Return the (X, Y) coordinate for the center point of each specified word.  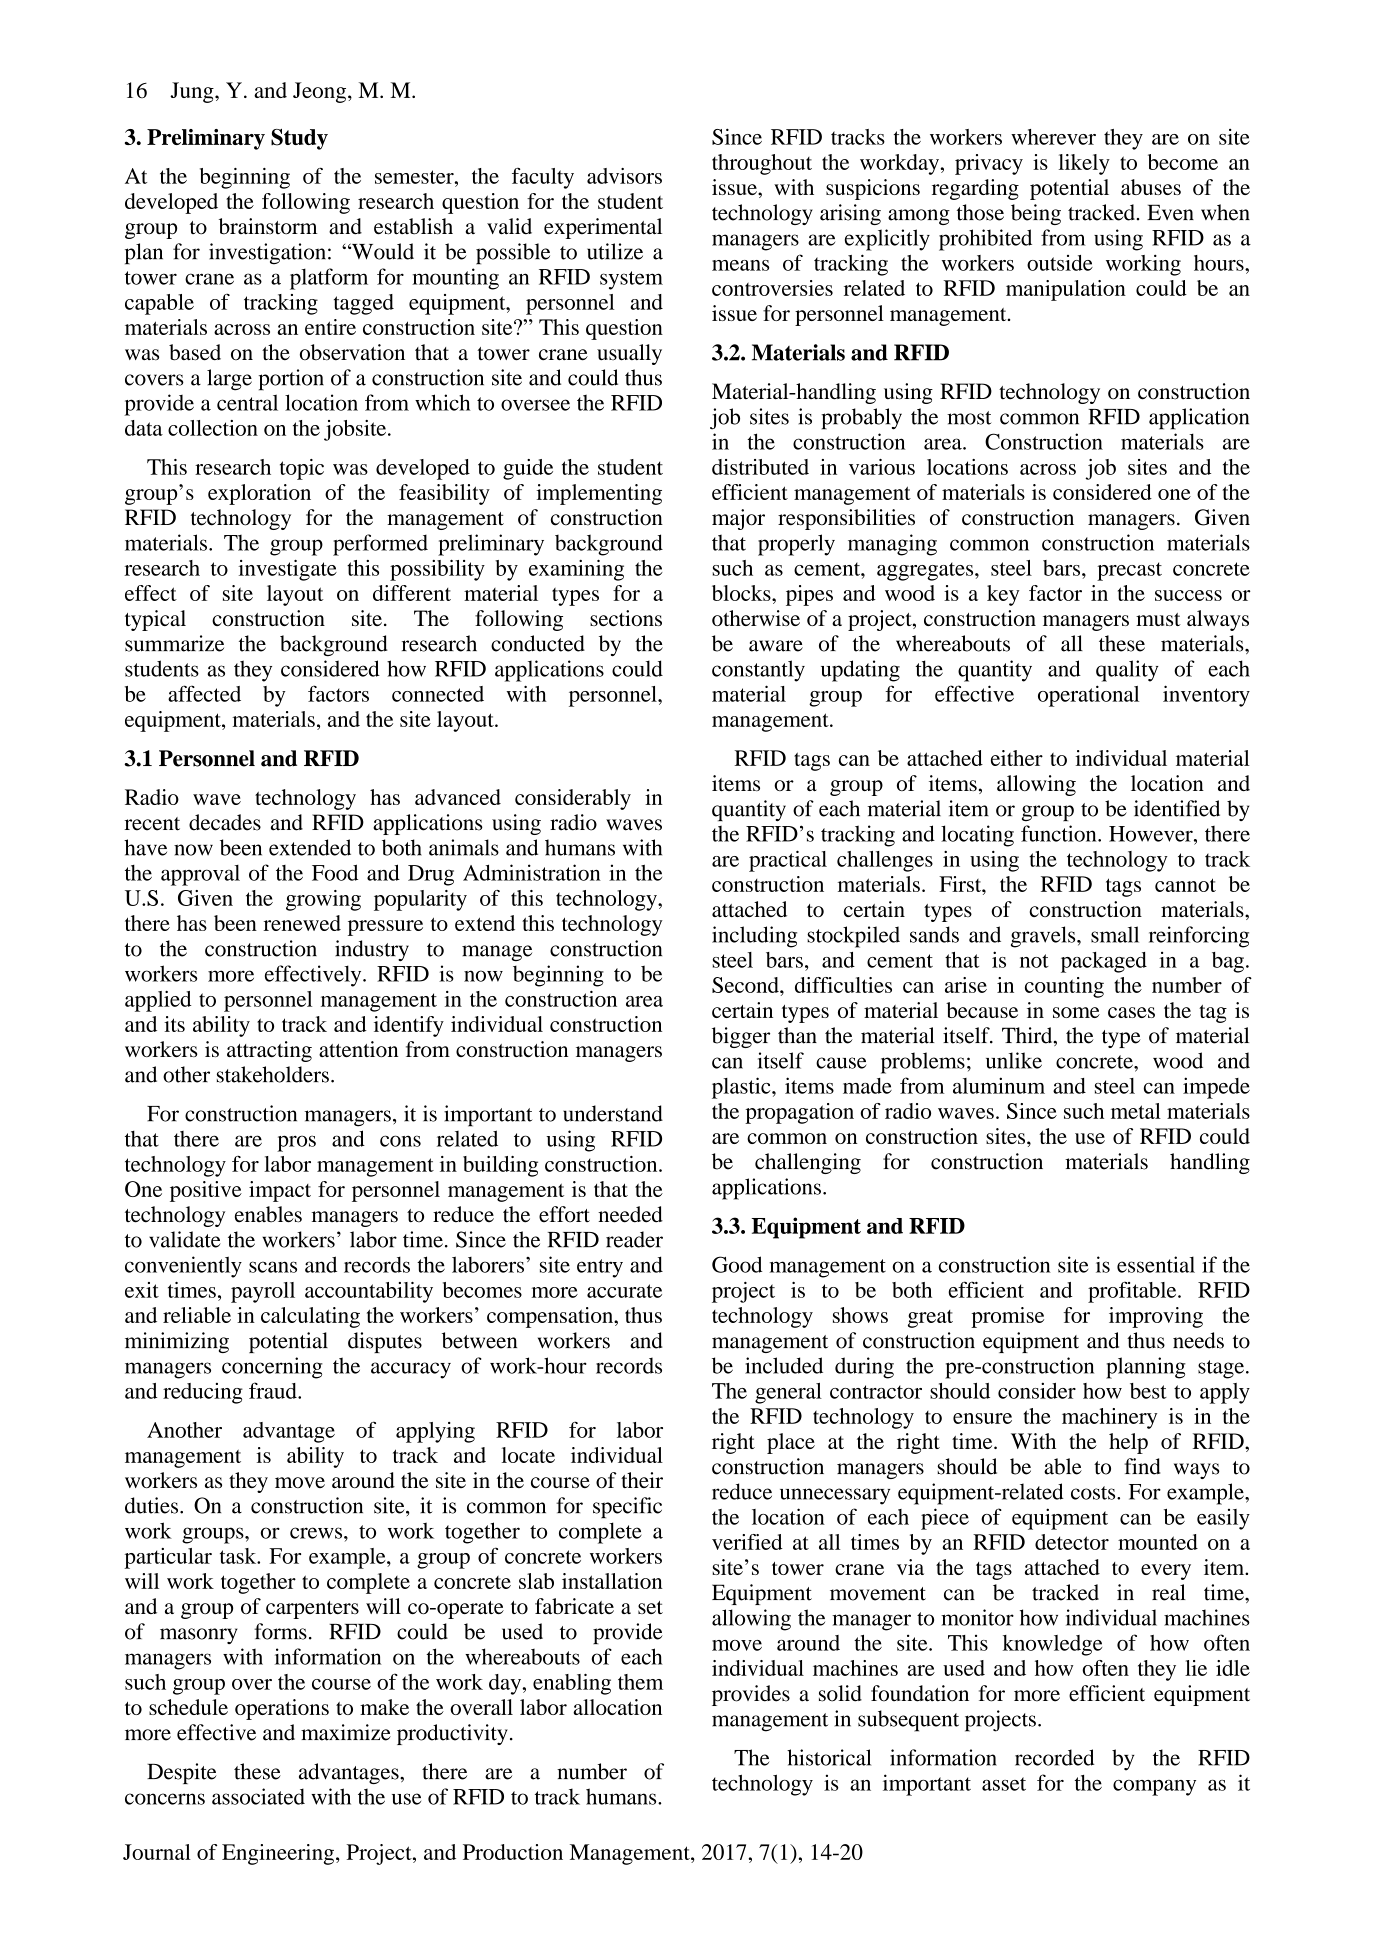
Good (737, 1264)
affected (204, 693)
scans (273, 1267)
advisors (624, 176)
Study (299, 139)
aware (776, 646)
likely (1084, 164)
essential (1156, 1264)
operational (1088, 696)
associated (258, 1796)
